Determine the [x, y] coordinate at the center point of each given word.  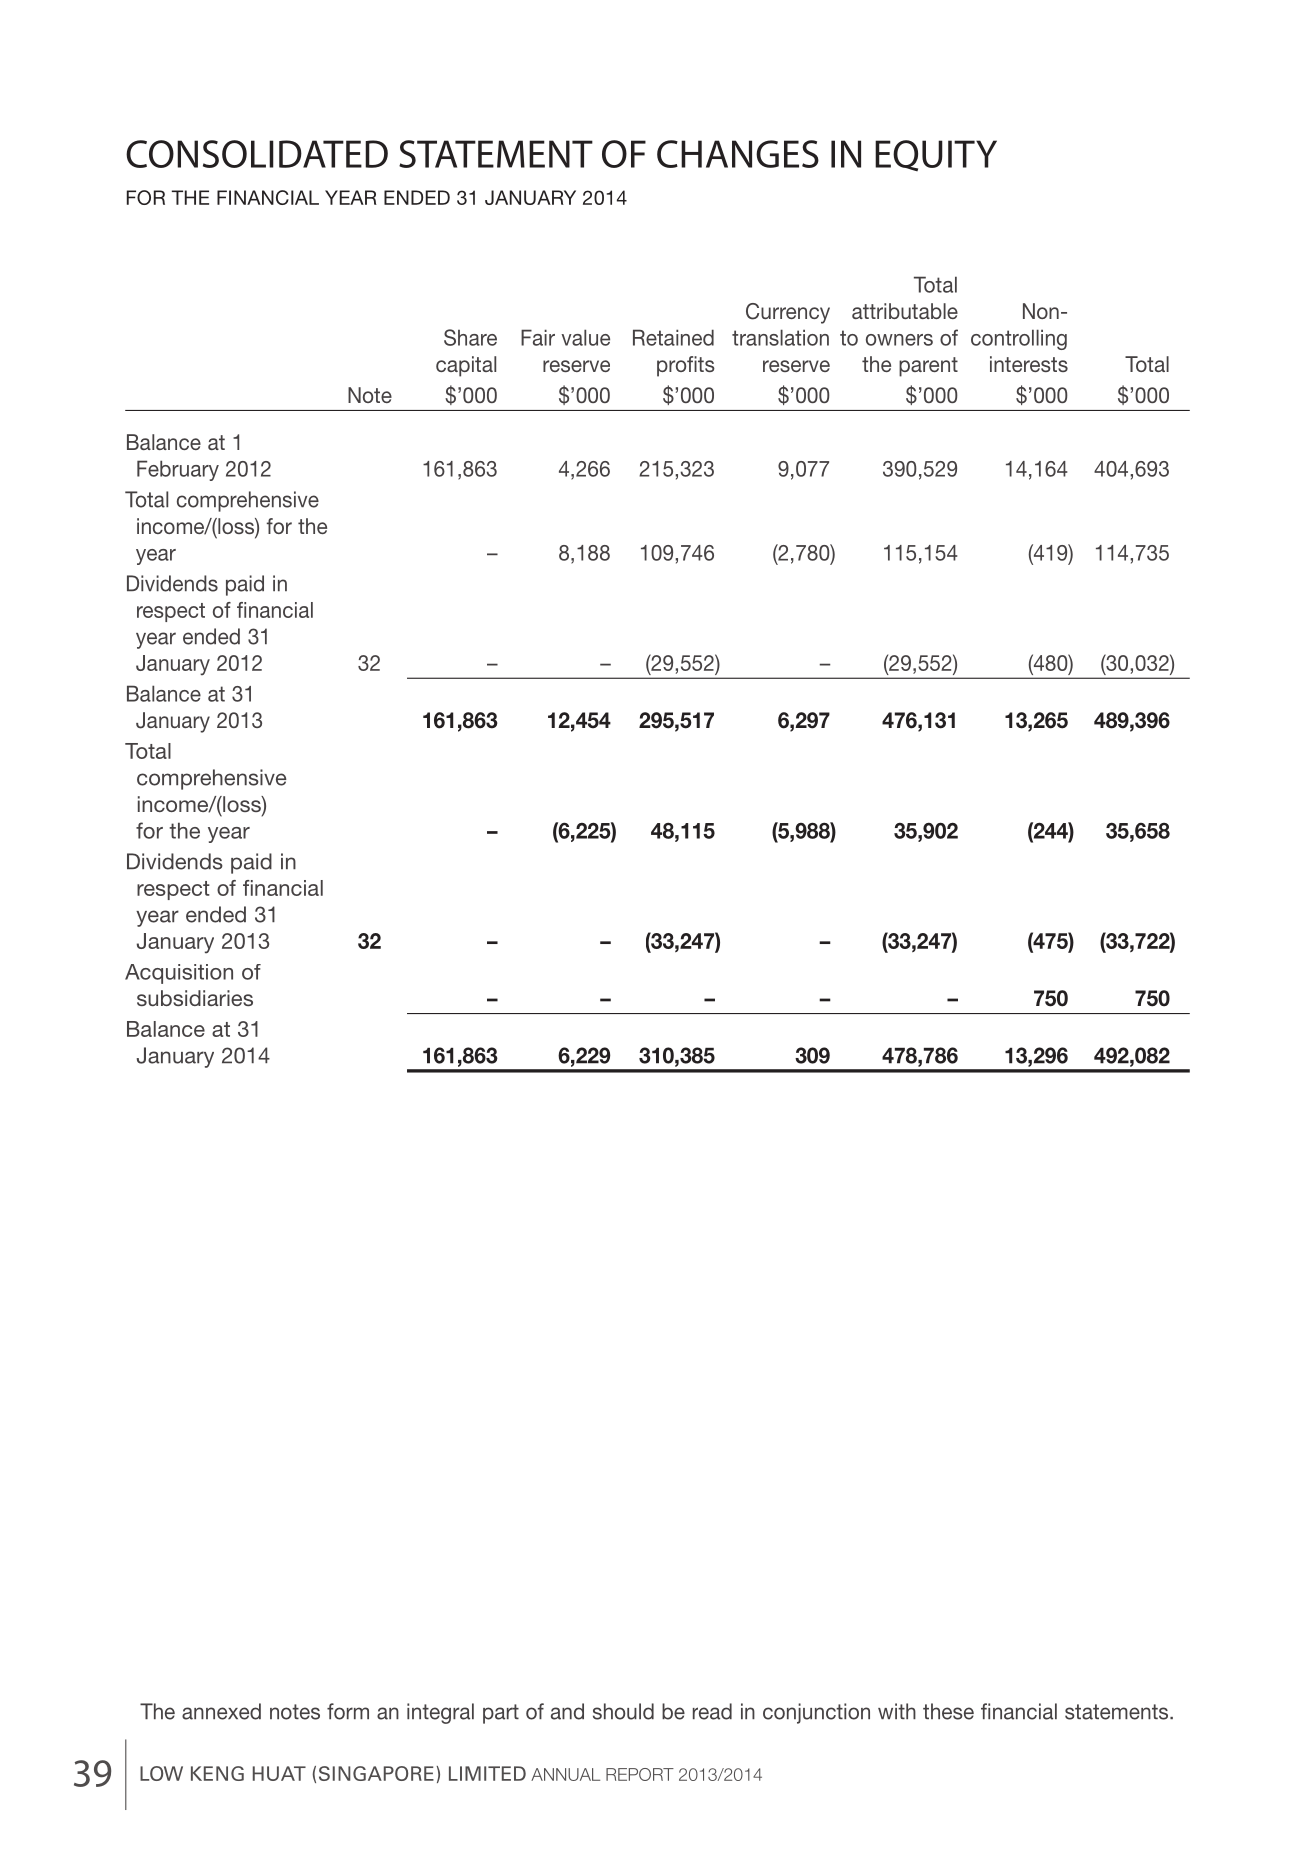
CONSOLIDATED [257, 154]
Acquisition [179, 974]
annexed [221, 1711]
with [897, 1711]
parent [928, 367]
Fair [538, 337]
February [178, 470]
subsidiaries [195, 998]
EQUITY [936, 155]
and [567, 1711]
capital [466, 366]
